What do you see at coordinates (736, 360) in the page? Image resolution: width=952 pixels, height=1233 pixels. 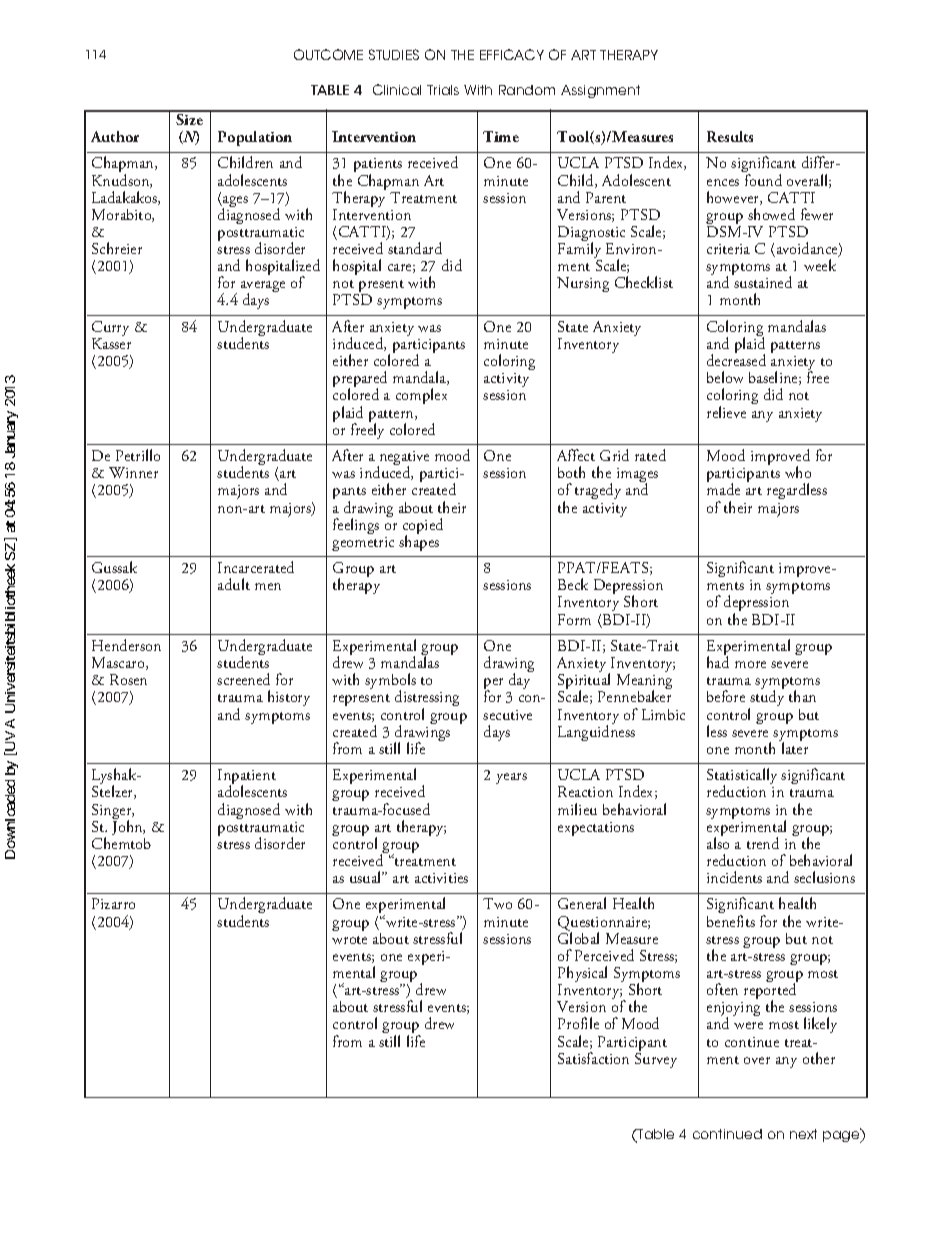 I see `decreased` at bounding box center [736, 360].
